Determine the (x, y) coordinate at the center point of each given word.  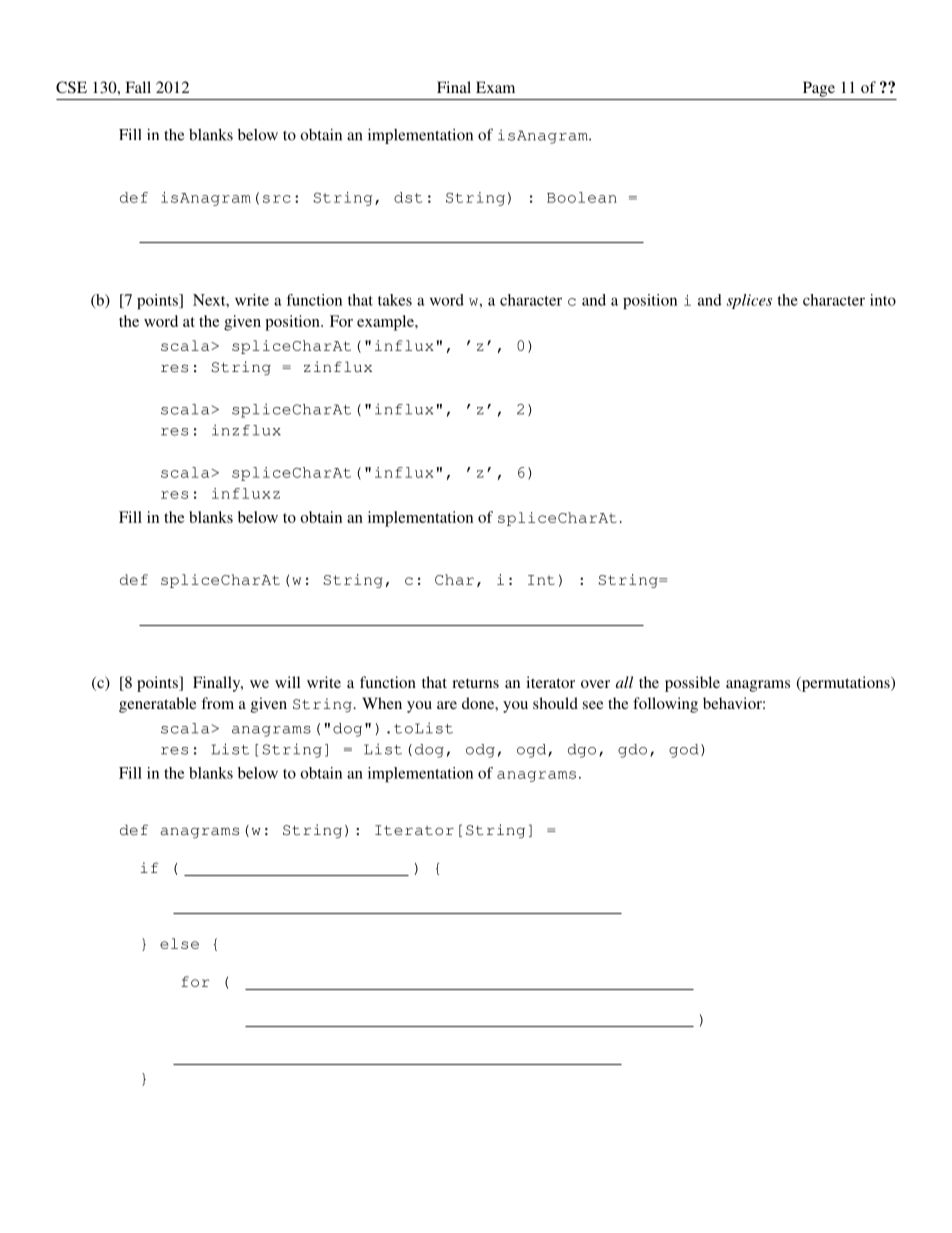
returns (475, 683)
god (684, 751)
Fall (138, 87)
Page (819, 89)
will (287, 682)
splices (749, 301)
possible (692, 684)
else (179, 943)
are (447, 705)
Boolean (582, 197)
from (217, 703)
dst (408, 197)
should (555, 703)
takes (395, 300)
